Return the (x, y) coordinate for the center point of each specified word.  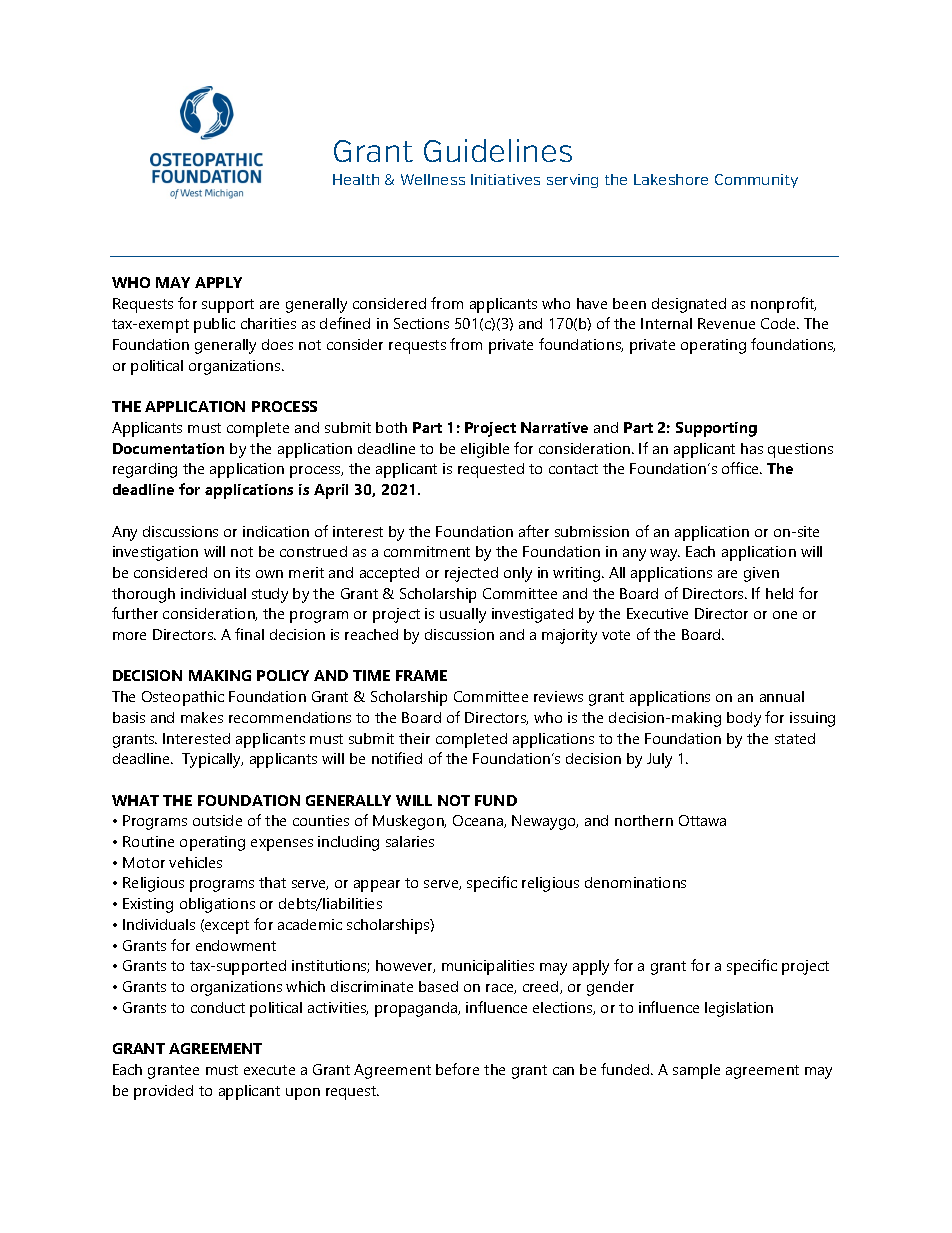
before (457, 1069)
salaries (410, 841)
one (785, 615)
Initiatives (505, 179)
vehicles (195, 862)
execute (269, 1070)
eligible (485, 450)
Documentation (168, 448)
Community (756, 181)
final (249, 634)
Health (356, 179)
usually (463, 615)
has (752, 448)
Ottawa (702, 820)
